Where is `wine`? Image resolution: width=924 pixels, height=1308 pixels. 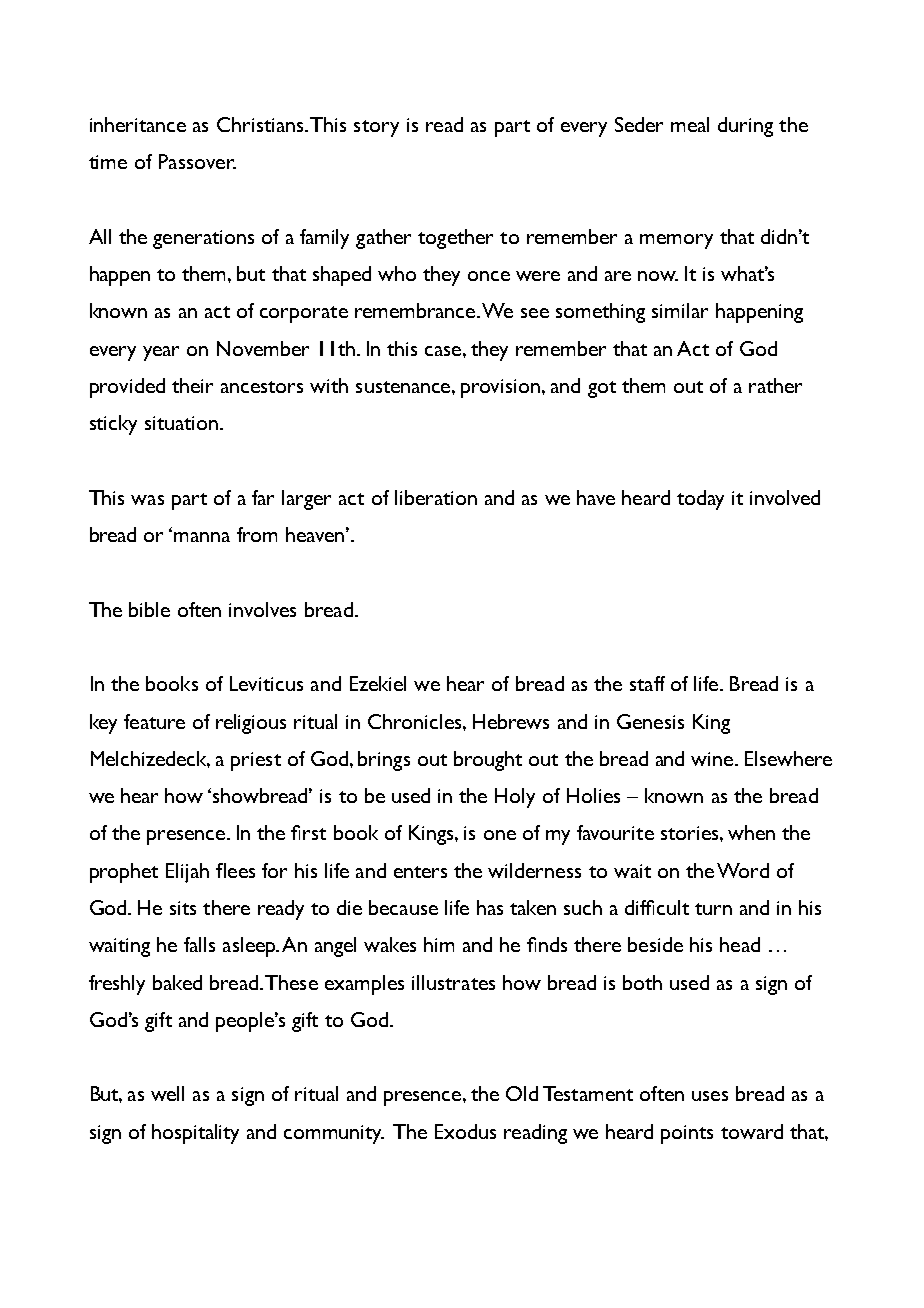
wine is located at coordinates (713, 759).
